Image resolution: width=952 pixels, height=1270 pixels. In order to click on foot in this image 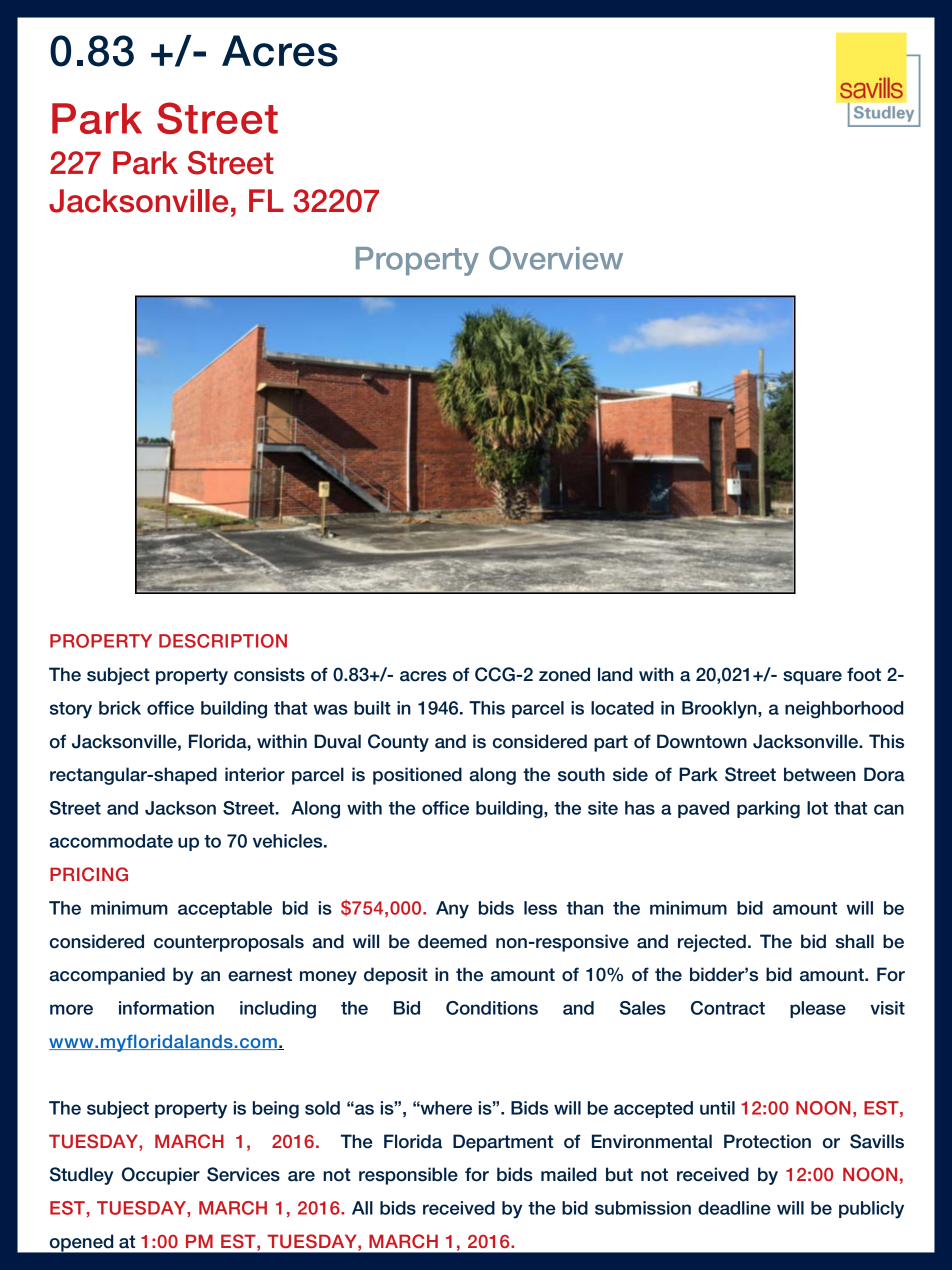, I will do `click(864, 674)`.
